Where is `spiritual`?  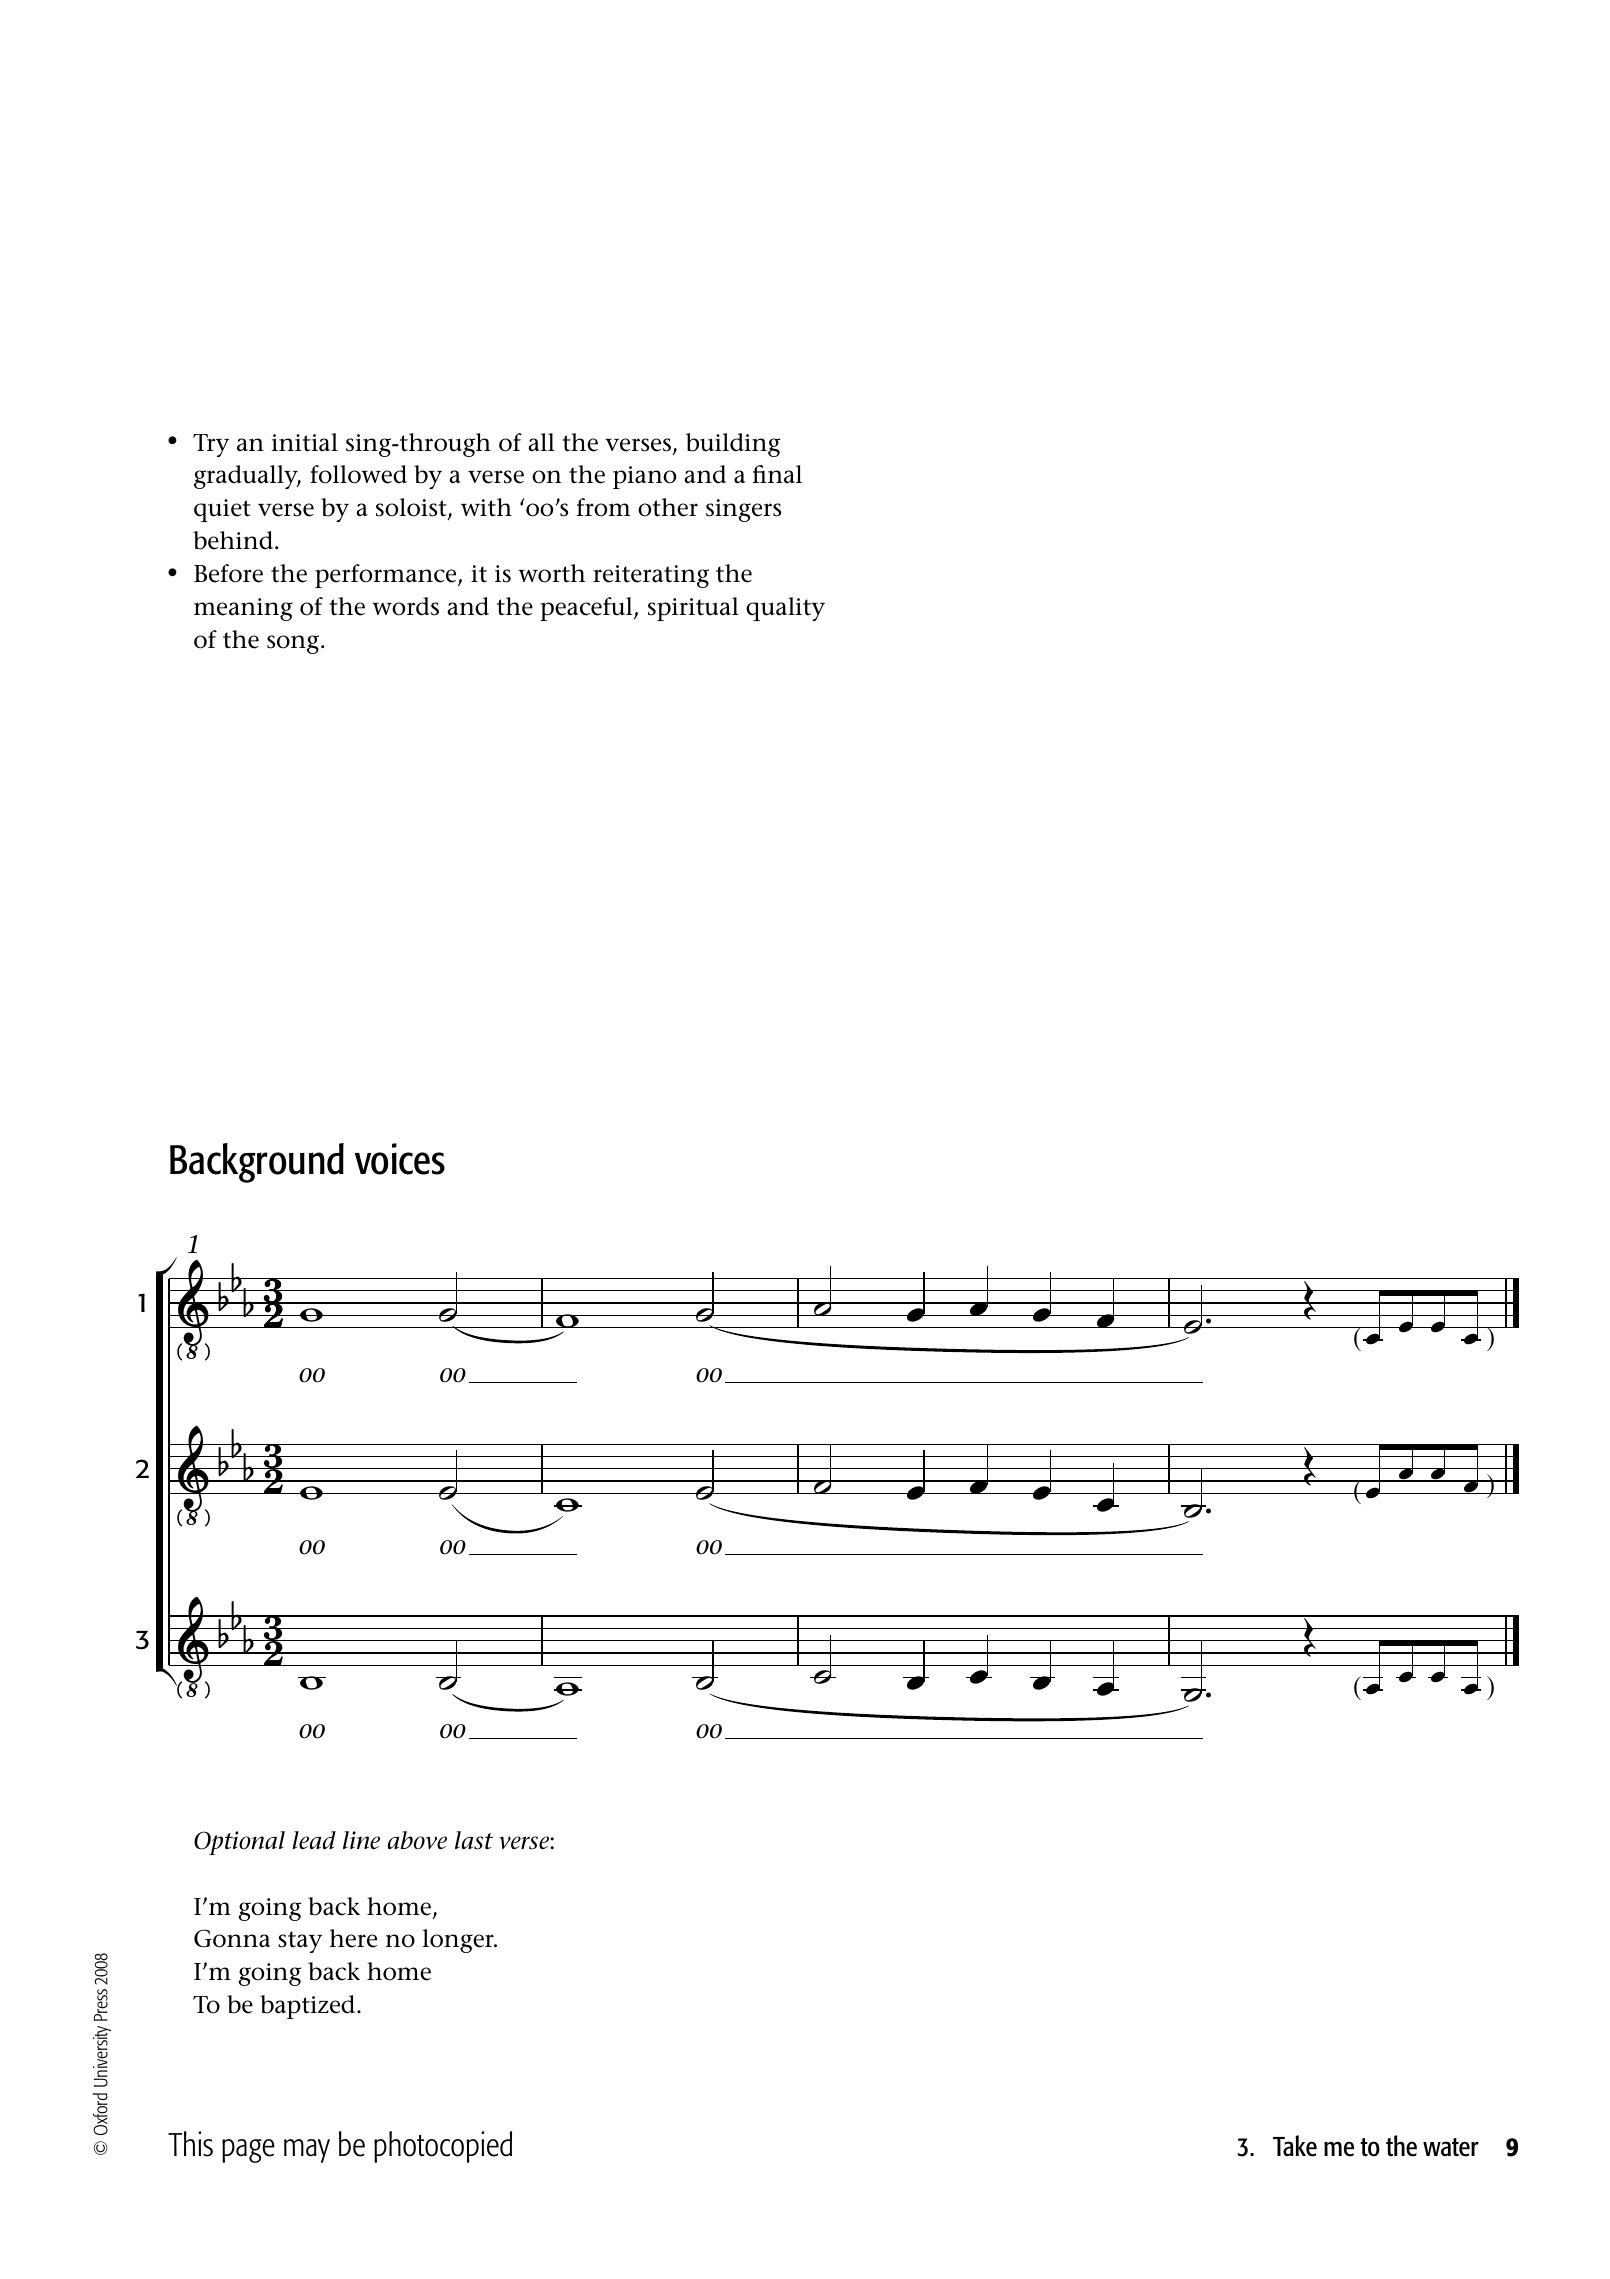 spiritual is located at coordinates (693, 609).
